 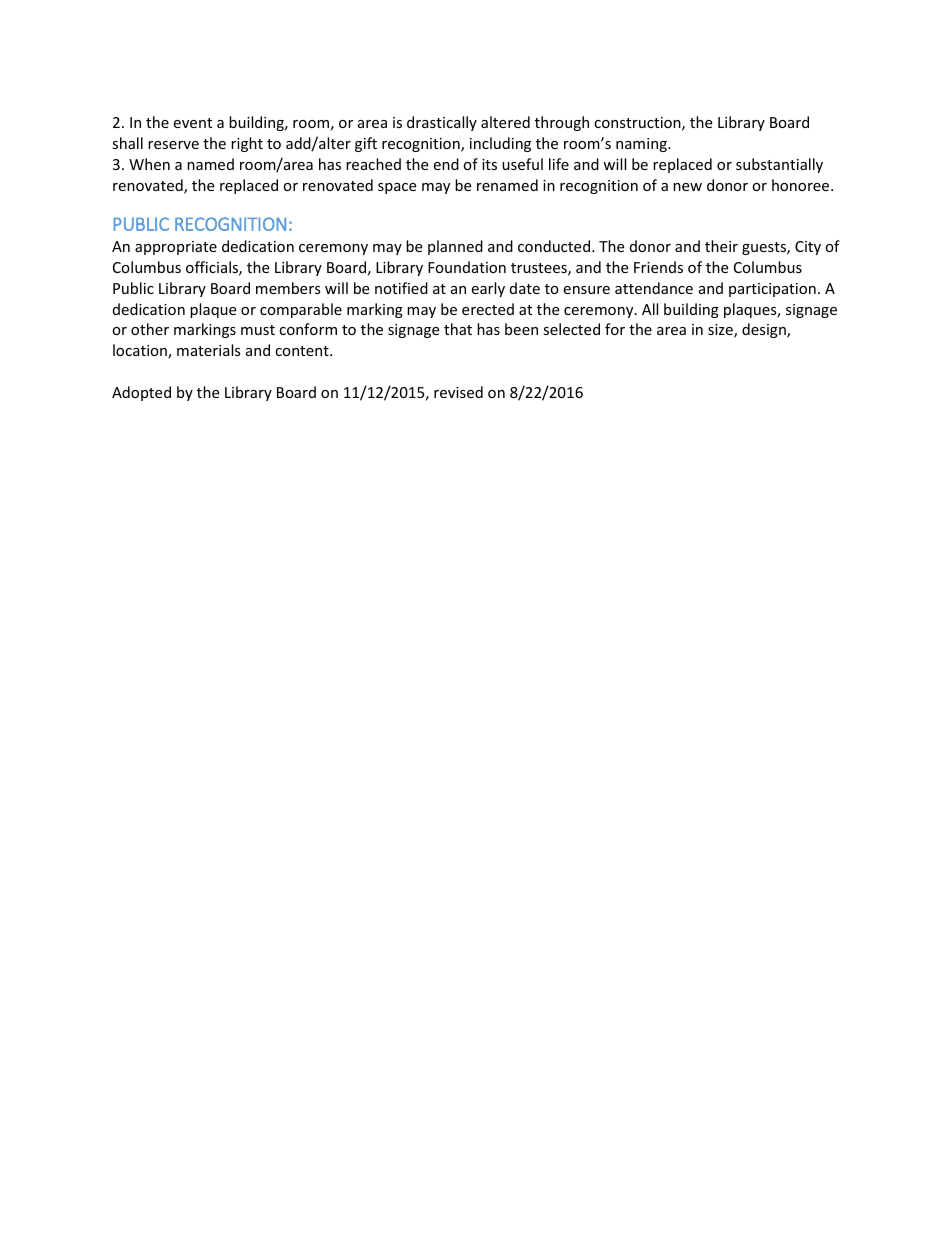 I want to click on drastically, so click(x=442, y=123).
